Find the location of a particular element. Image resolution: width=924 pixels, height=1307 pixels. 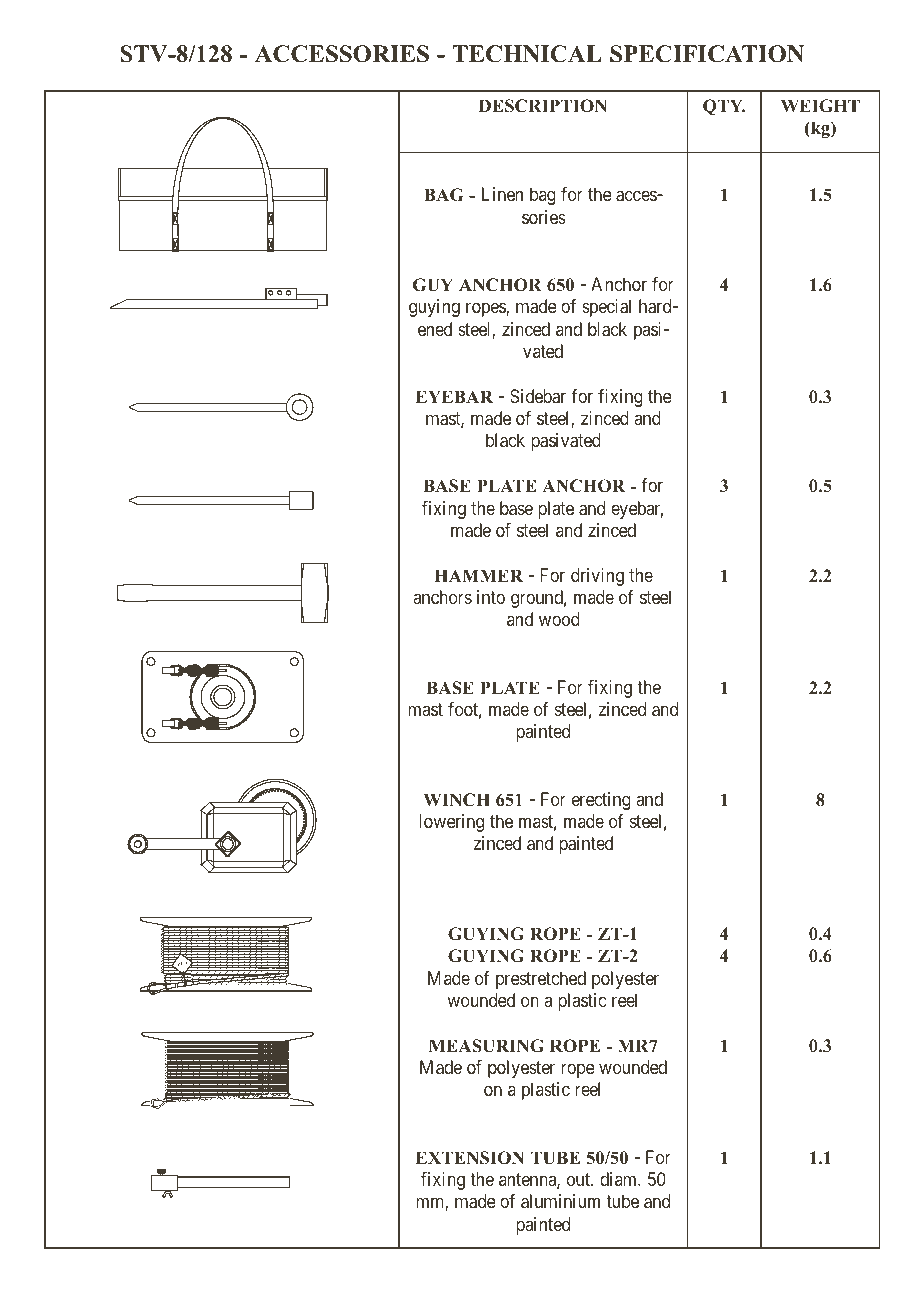

EXTENSION is located at coordinates (470, 1158).
